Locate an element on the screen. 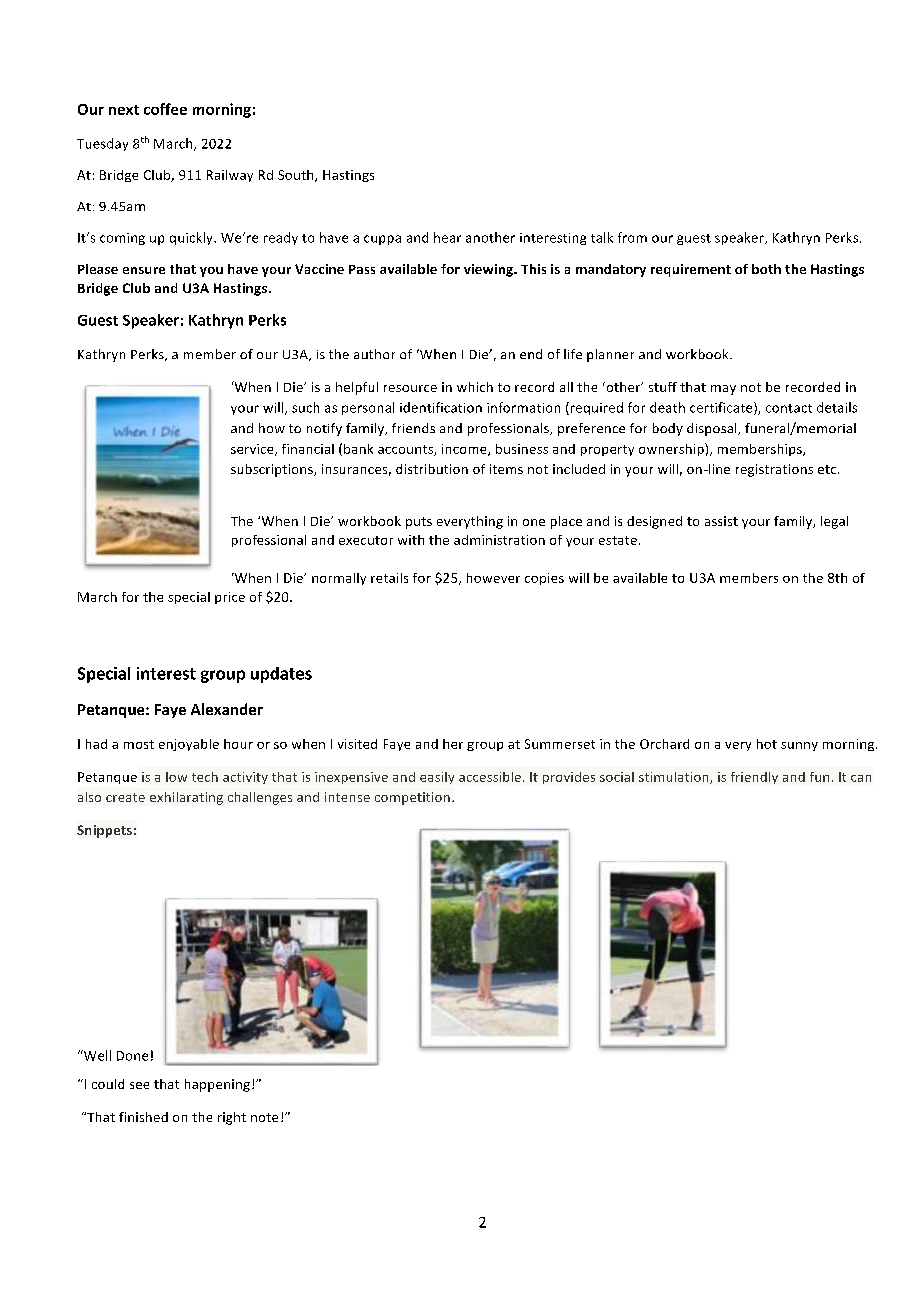 The height and width of the screenshot is (1308, 924). hot is located at coordinates (767, 744).
